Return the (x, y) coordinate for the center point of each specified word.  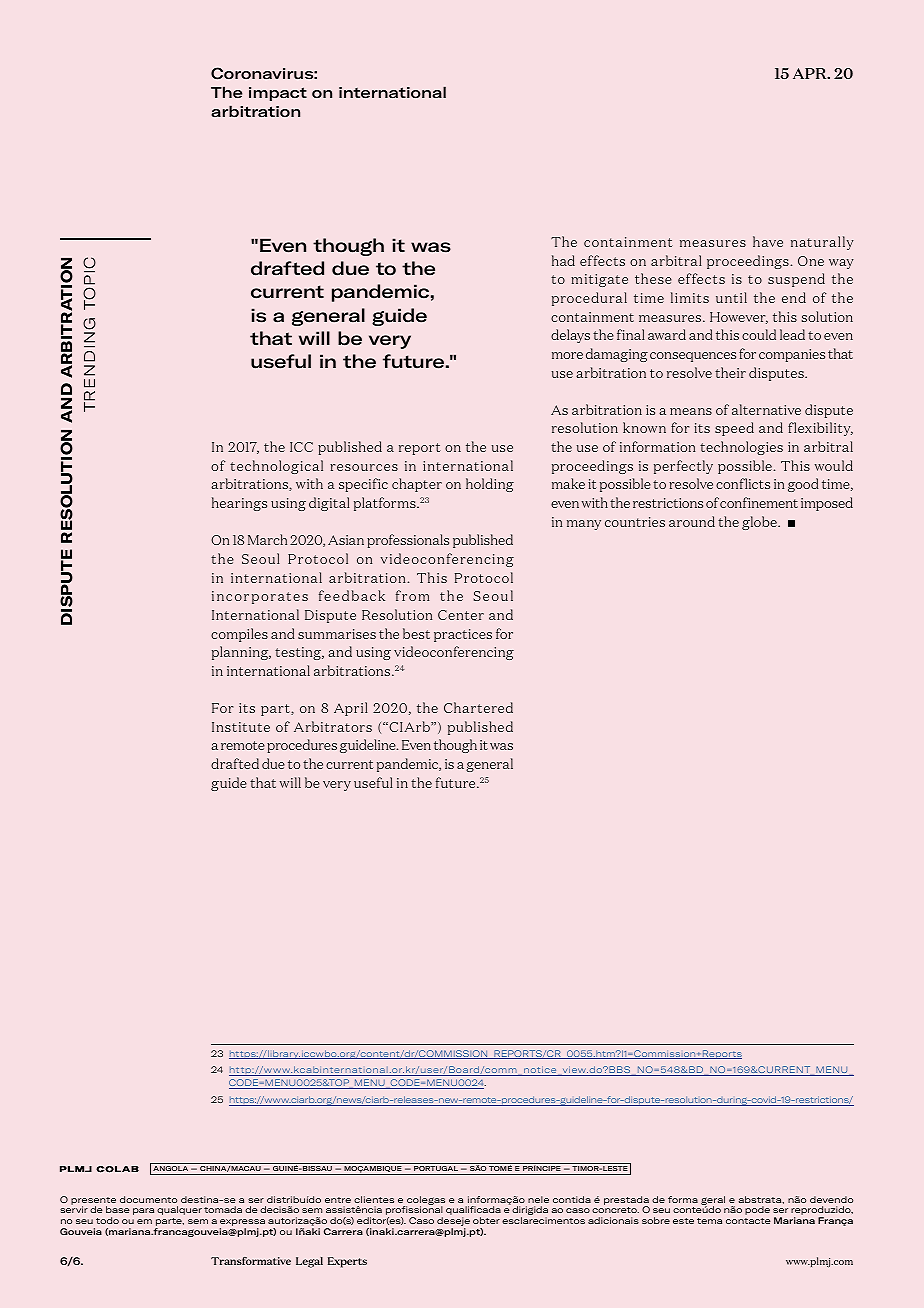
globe (760, 523)
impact (278, 94)
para (143, 1211)
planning (241, 653)
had (563, 260)
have (768, 241)
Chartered (478, 707)
